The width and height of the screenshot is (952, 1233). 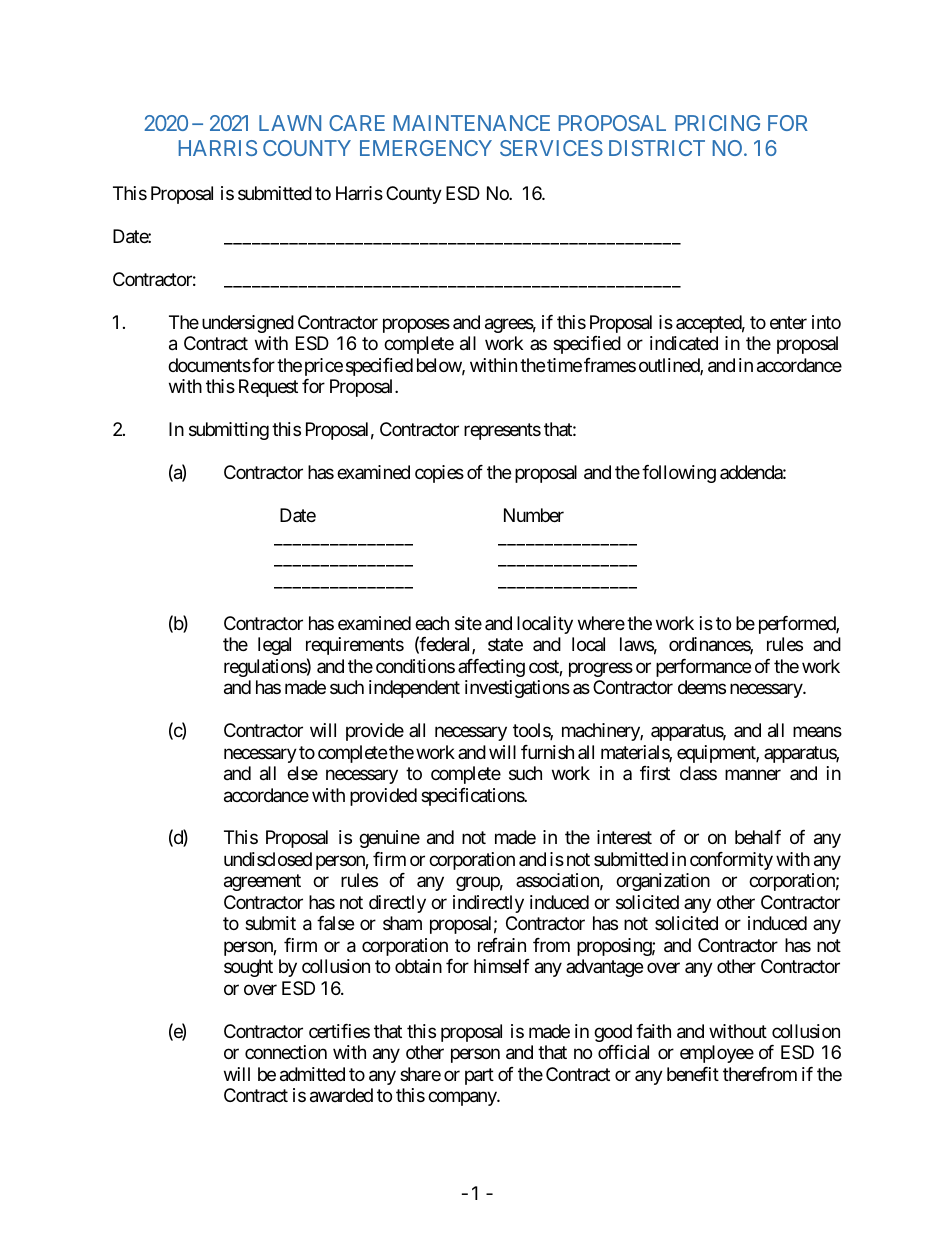 I want to click on furnish, so click(x=547, y=752).
